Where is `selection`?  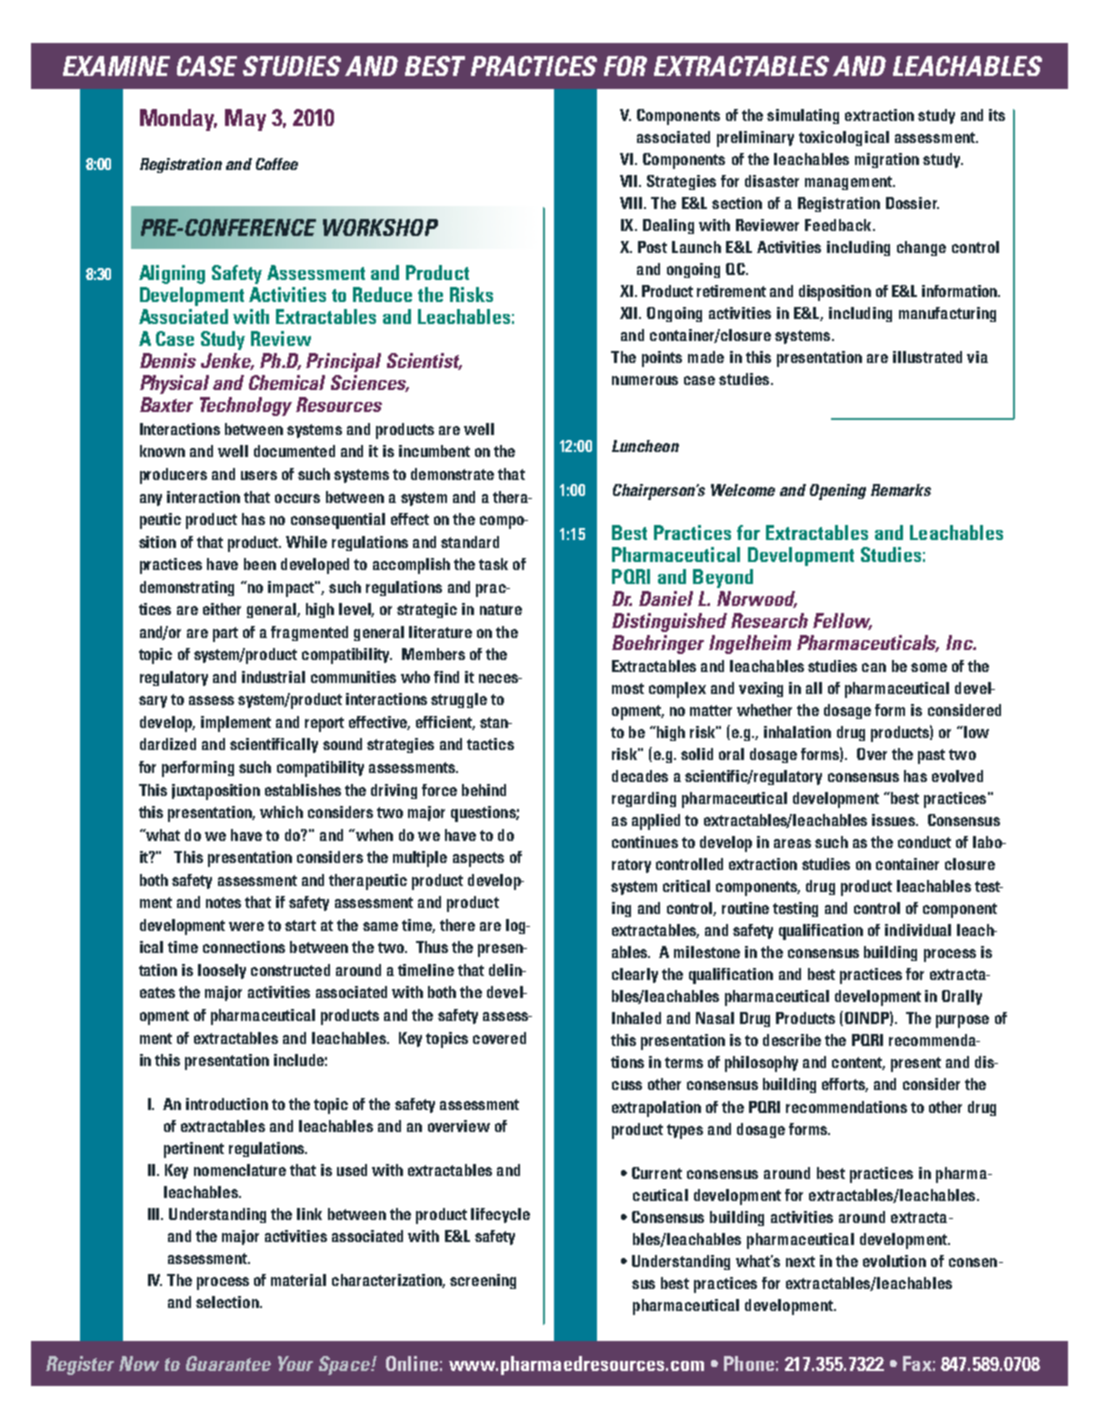 selection is located at coordinates (228, 1302).
